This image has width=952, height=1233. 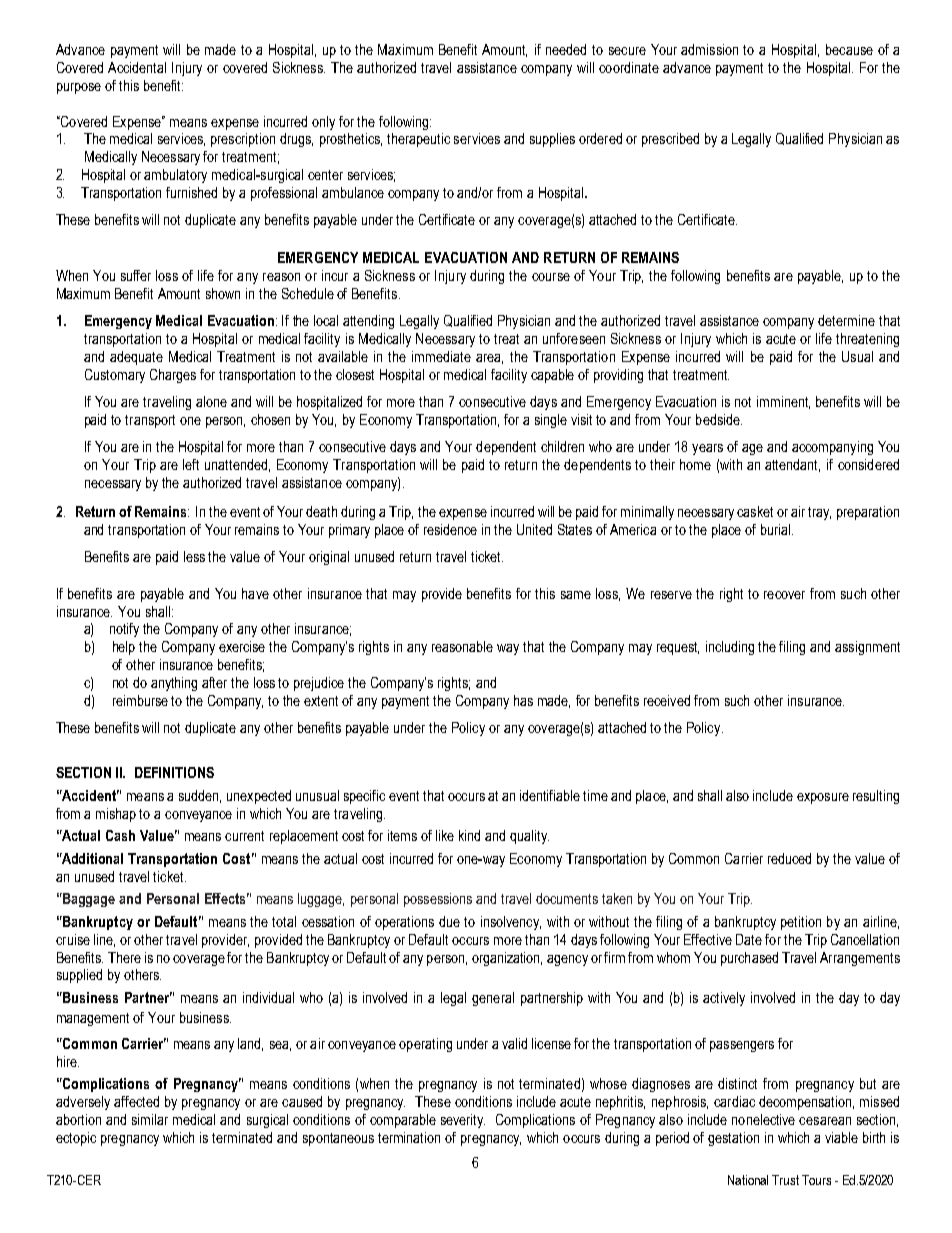 What do you see at coordinates (550, 795) in the image?
I see `identifiable` at bounding box center [550, 795].
